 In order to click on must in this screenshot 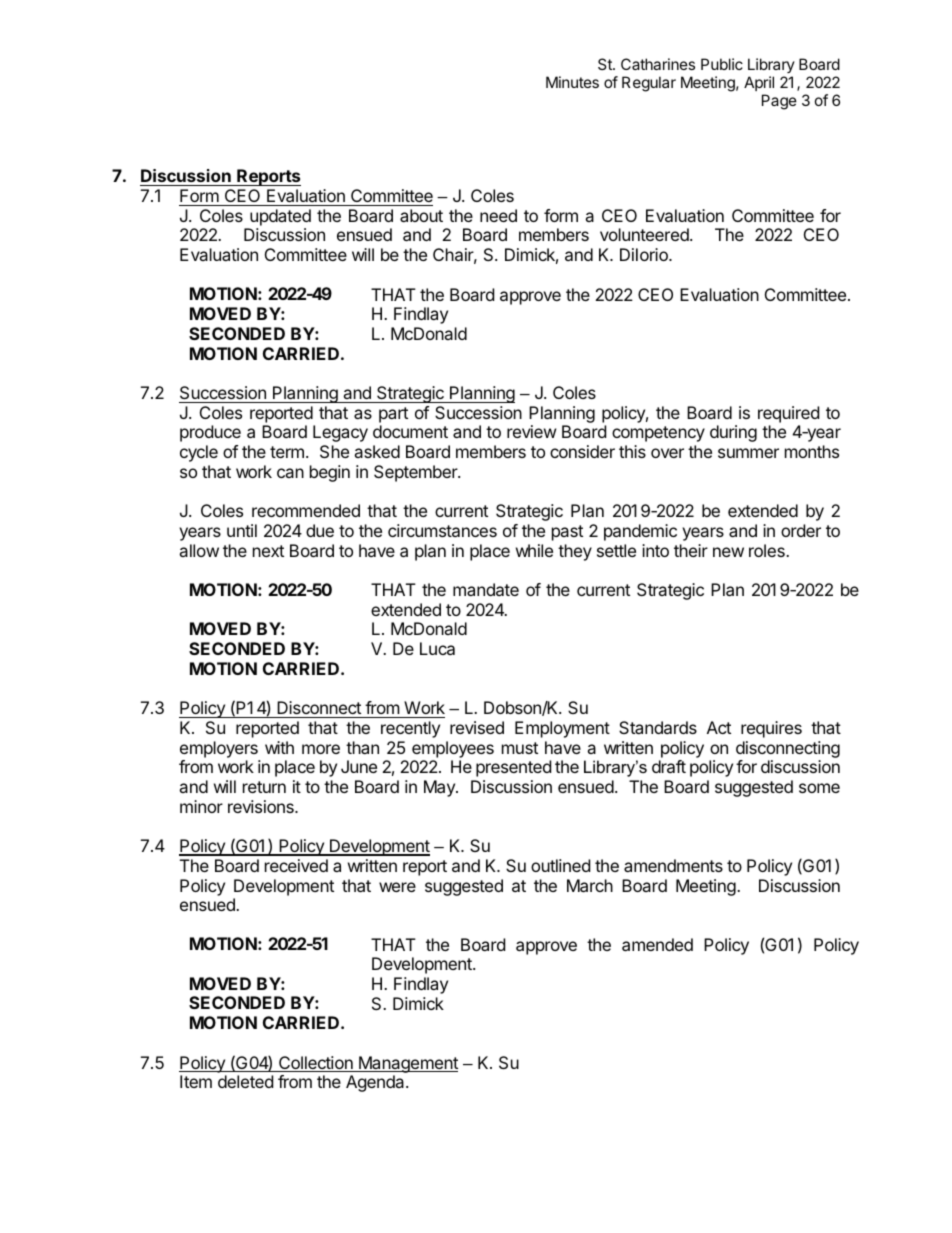, I will do `click(520, 748)`.
